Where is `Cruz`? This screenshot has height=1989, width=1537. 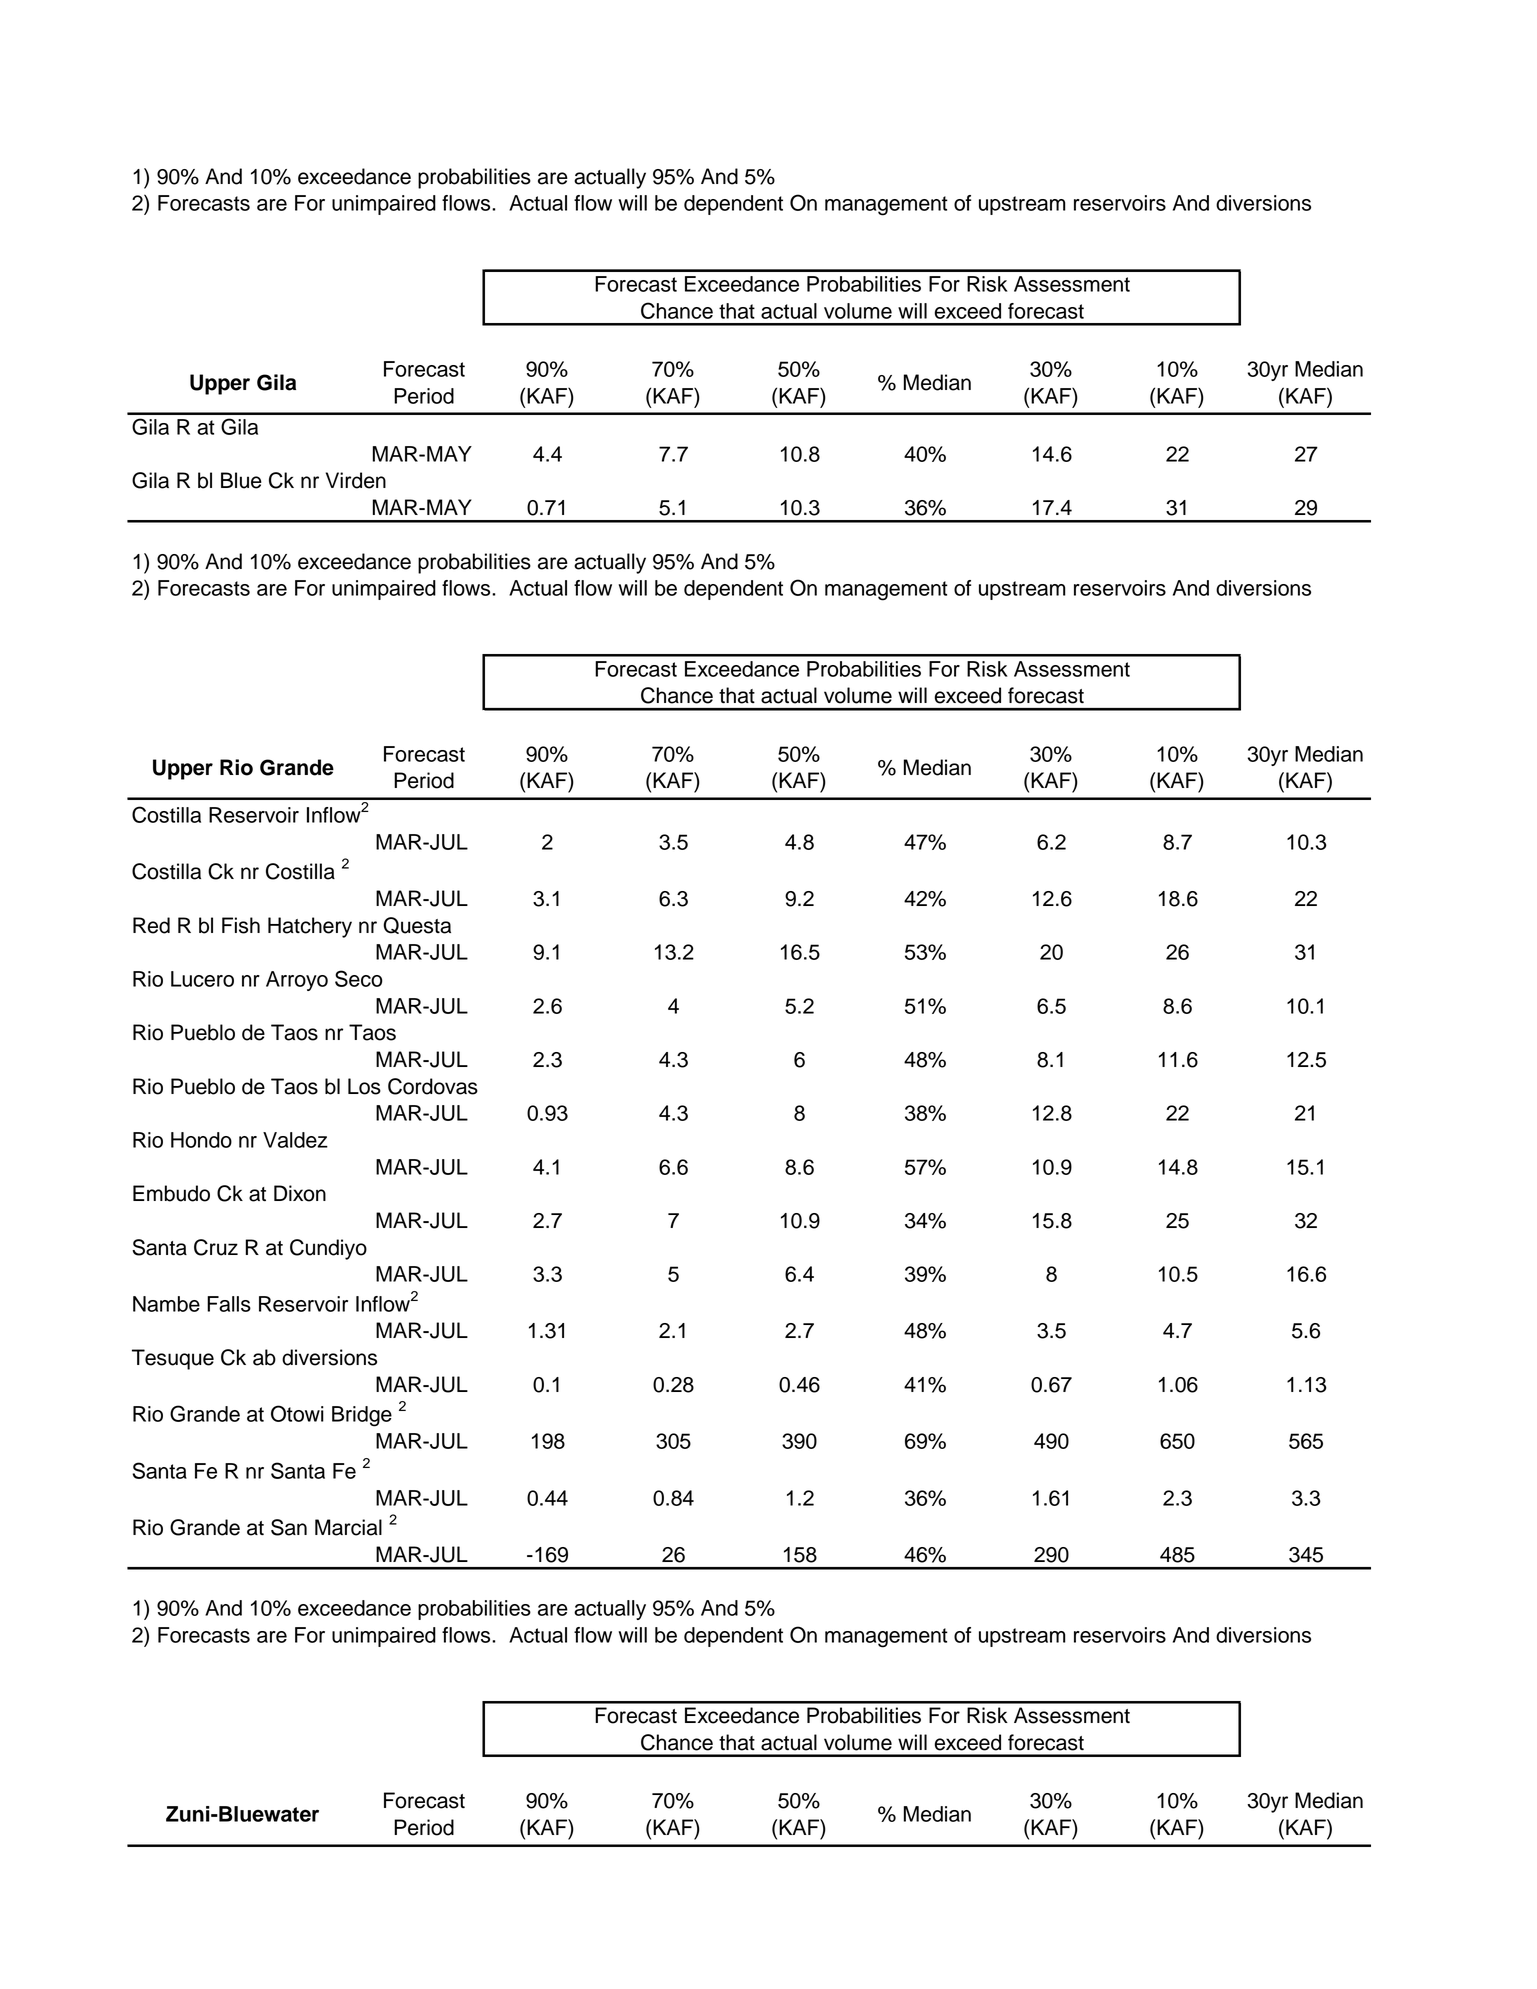 Cruz is located at coordinates (216, 1247).
